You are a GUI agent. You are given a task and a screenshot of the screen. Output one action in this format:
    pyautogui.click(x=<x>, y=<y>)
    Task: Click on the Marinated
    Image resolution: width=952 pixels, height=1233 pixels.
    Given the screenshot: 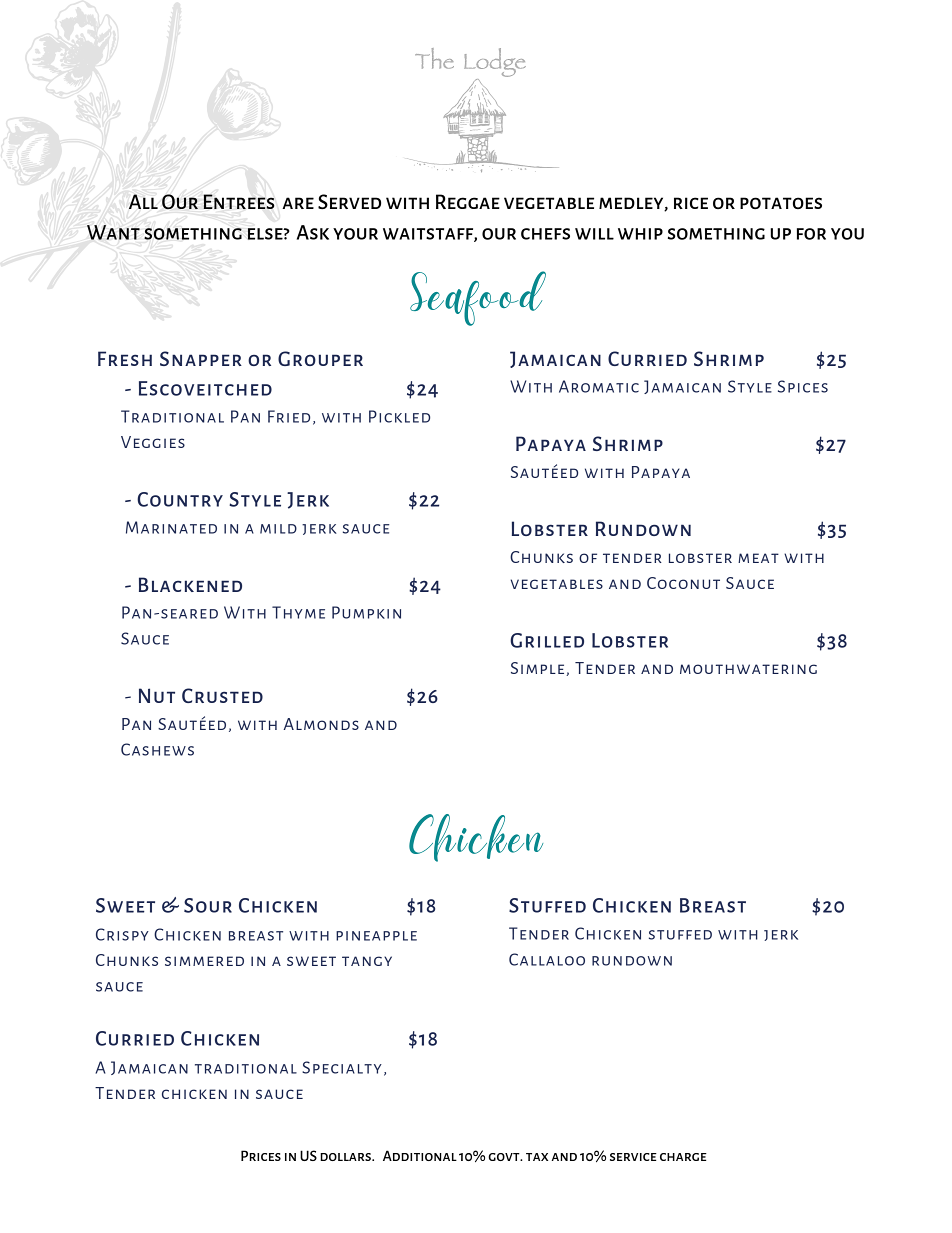 What is the action you would take?
    pyautogui.click(x=171, y=527)
